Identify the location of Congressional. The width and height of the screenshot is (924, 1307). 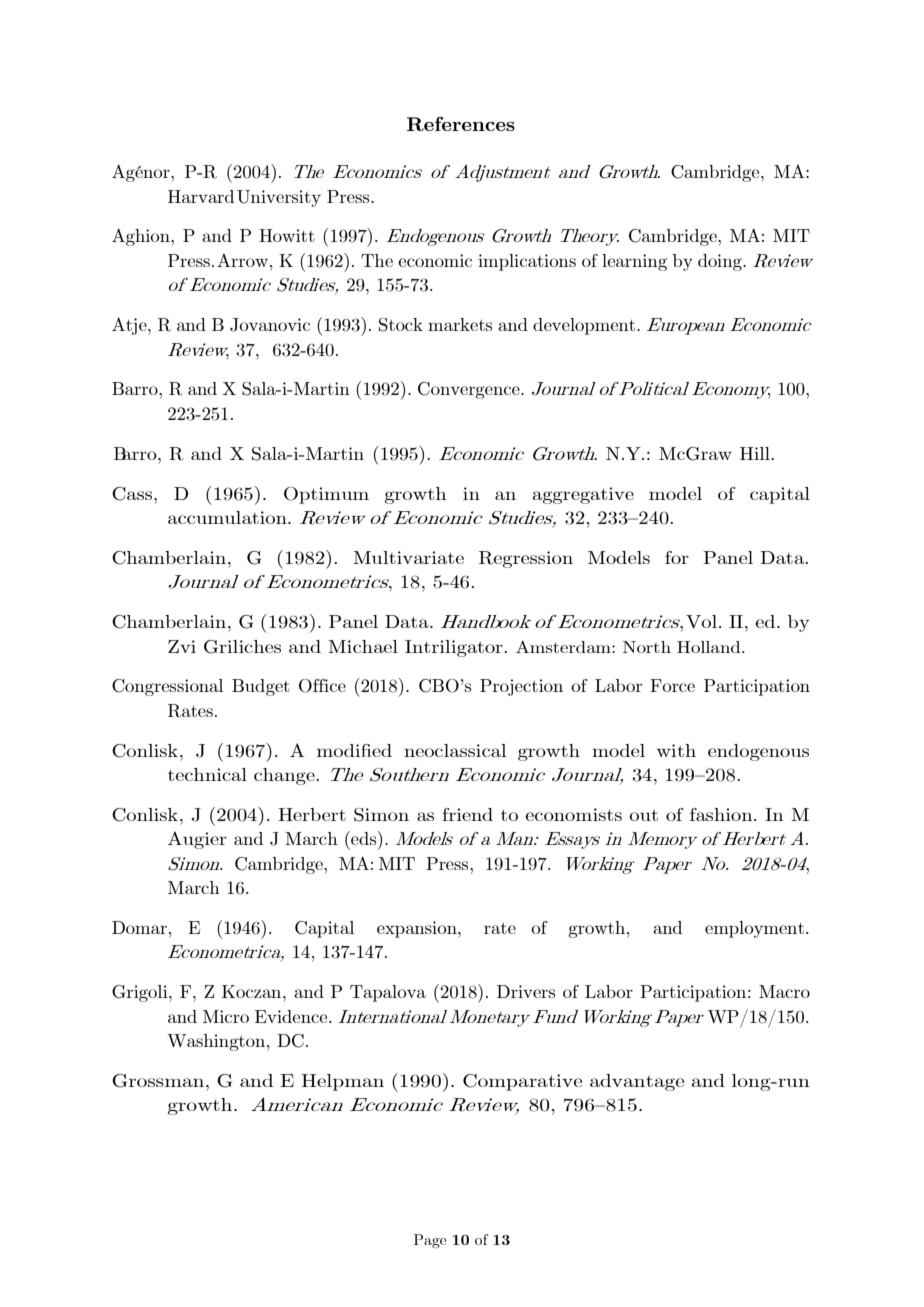
(167, 687).
